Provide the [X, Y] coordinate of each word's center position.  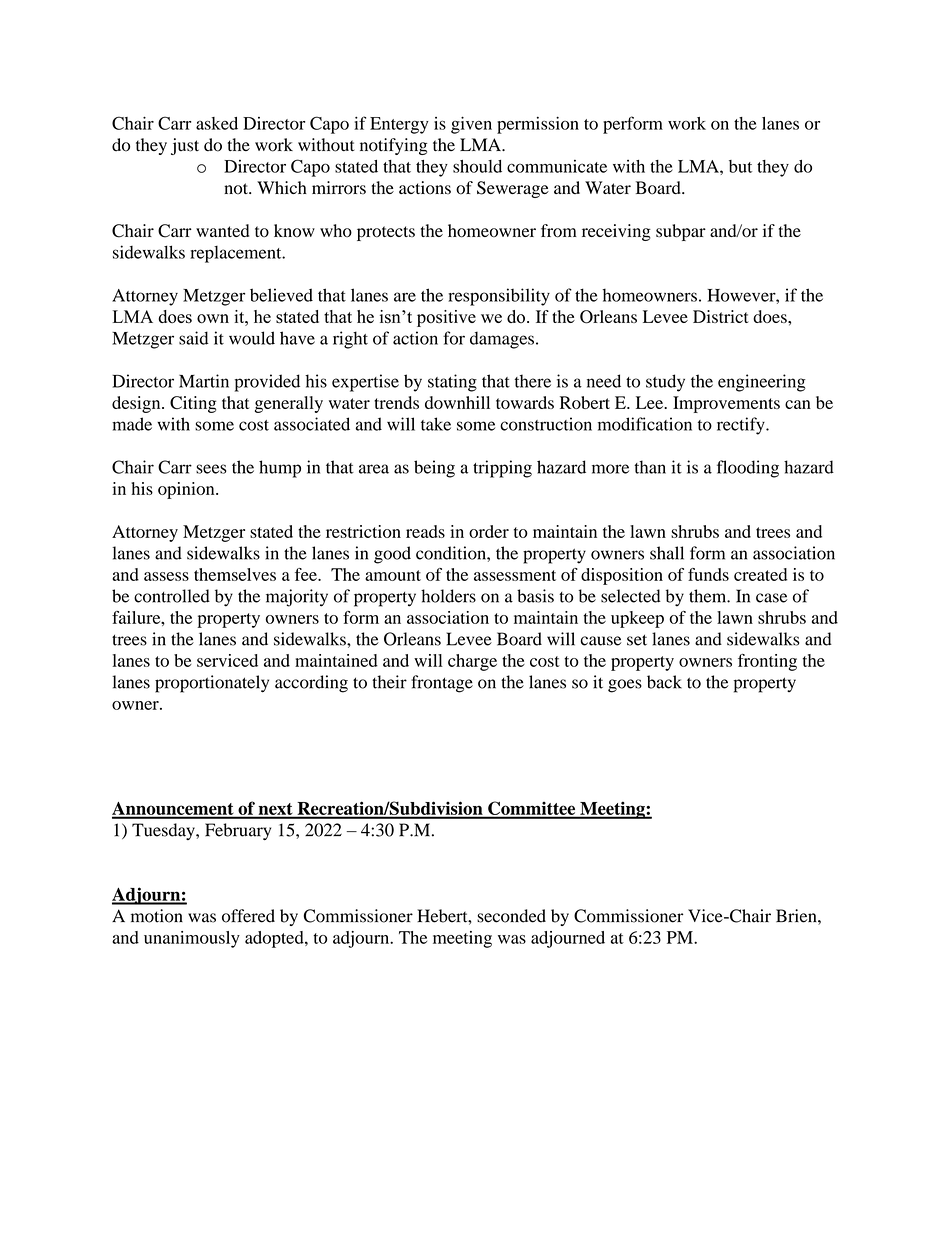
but [740, 166]
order [489, 531]
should [477, 166]
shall [667, 553]
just [185, 146]
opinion [187, 490]
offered [248, 916]
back [664, 682]
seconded [511, 916]
